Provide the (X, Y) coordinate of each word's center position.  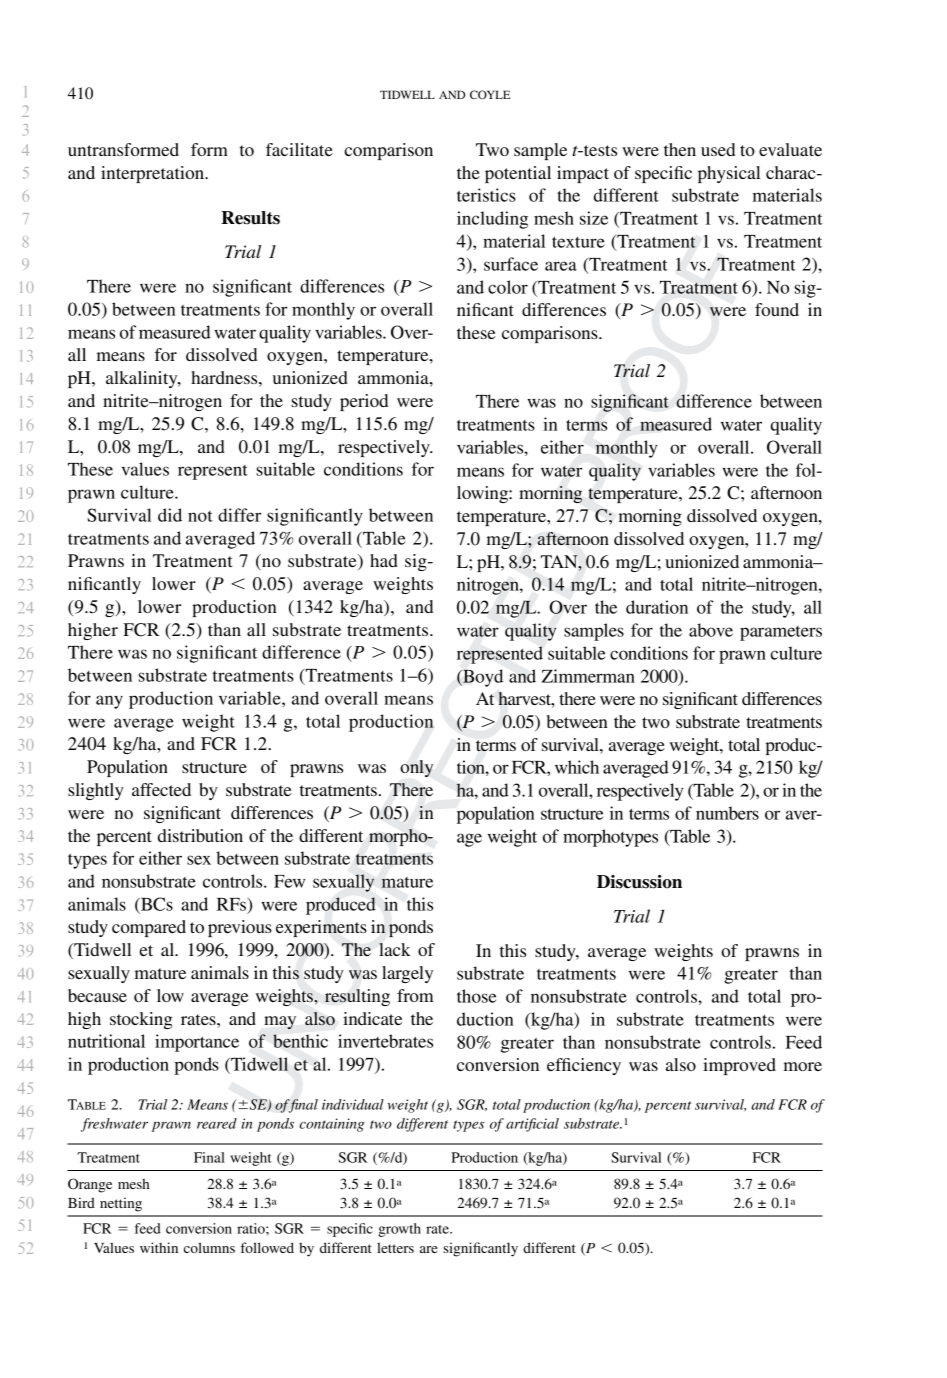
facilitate (299, 149)
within (159, 1247)
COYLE (490, 94)
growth (399, 1230)
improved (739, 1066)
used (718, 149)
